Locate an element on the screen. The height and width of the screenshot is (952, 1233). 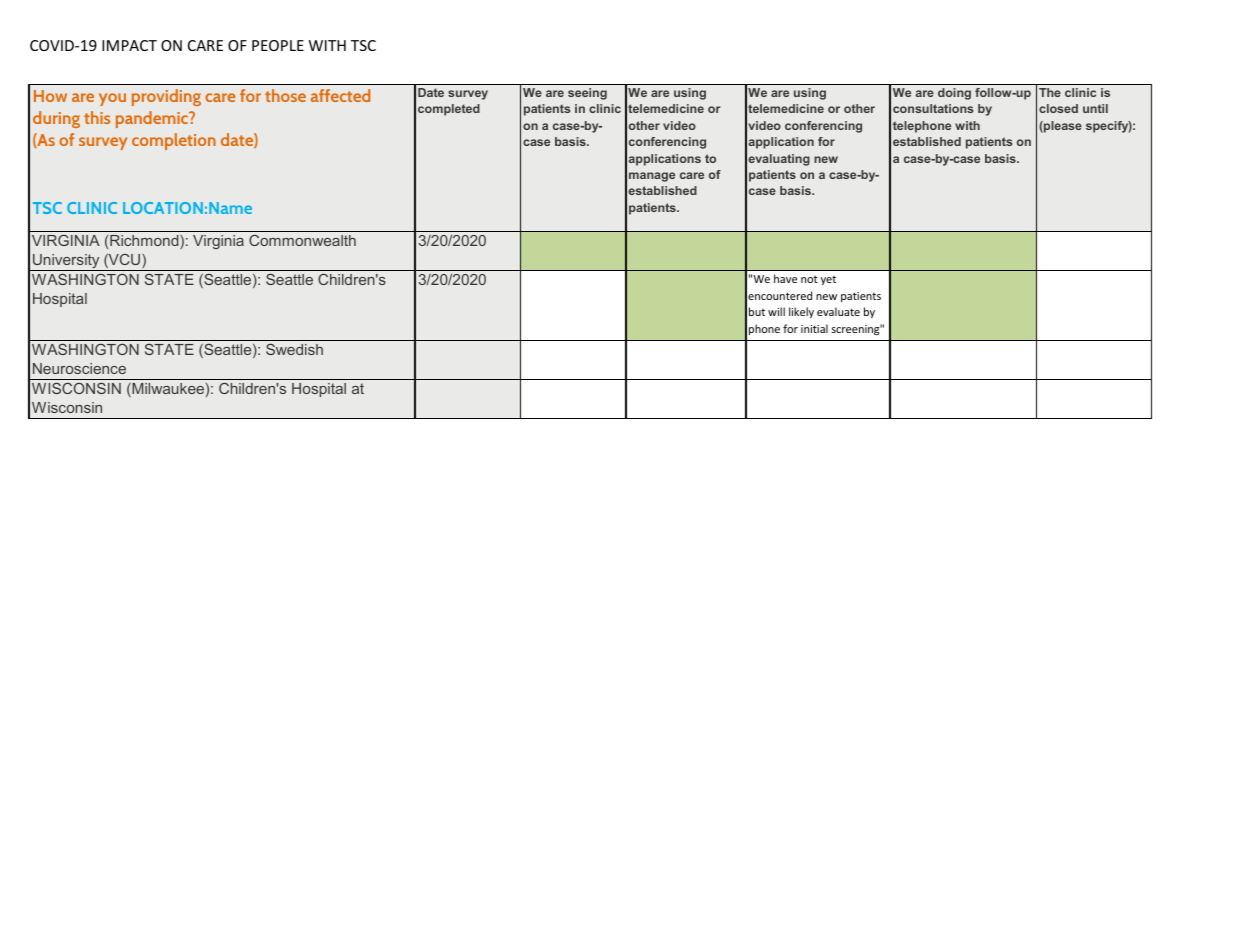
initial is located at coordinates (814, 328).
